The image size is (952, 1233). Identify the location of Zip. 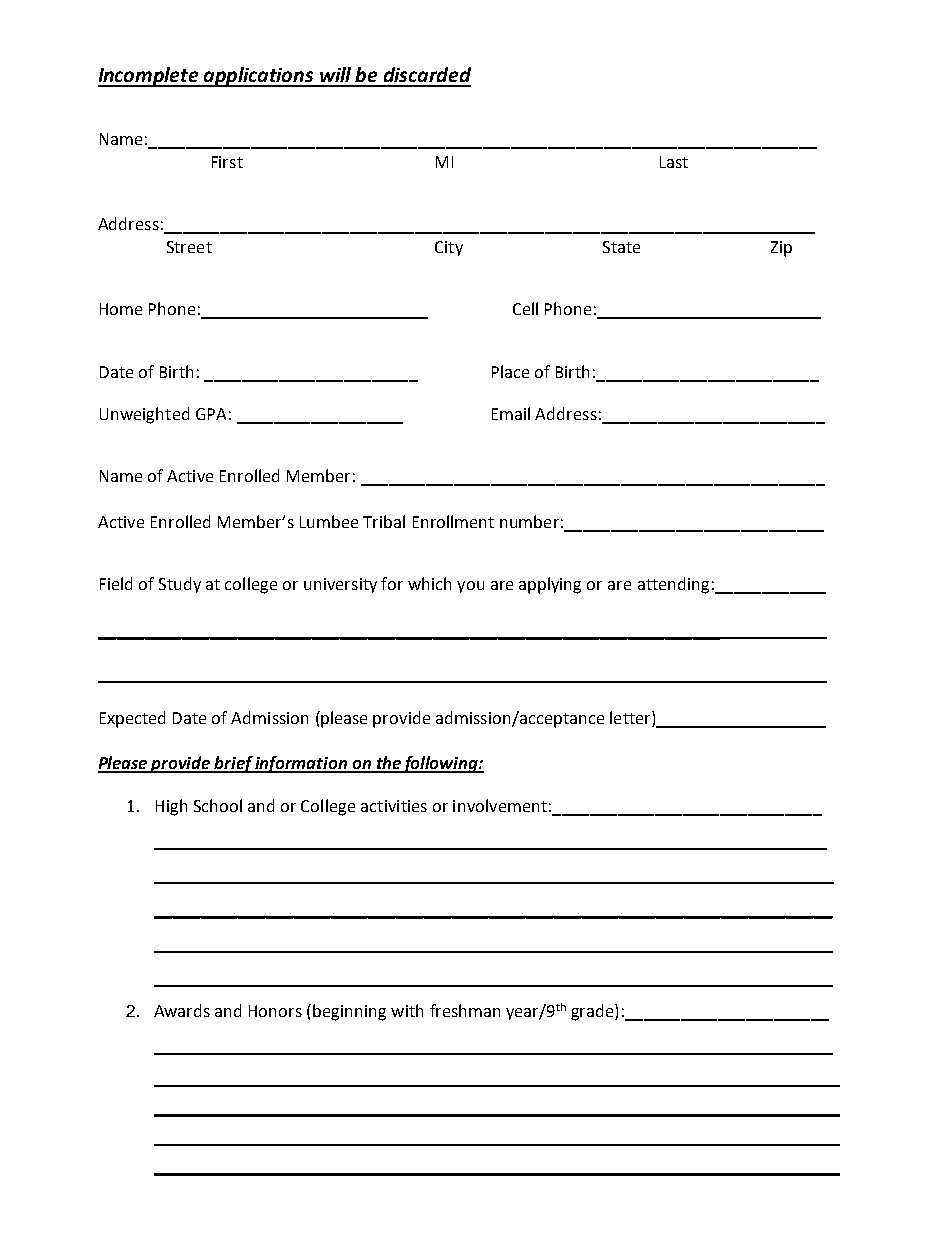
(781, 249).
